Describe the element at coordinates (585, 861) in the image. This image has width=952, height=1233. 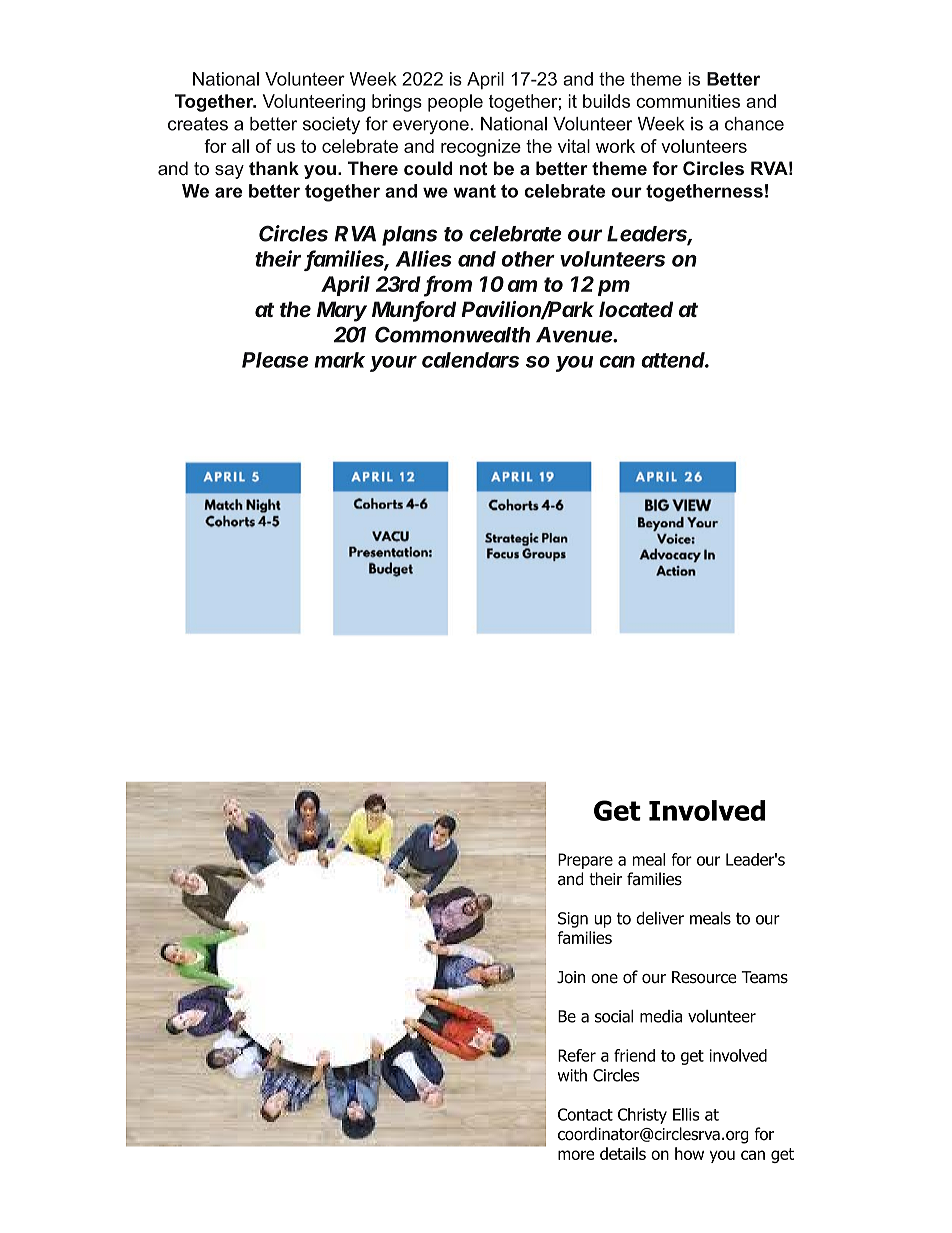
I see `Prepare` at that location.
